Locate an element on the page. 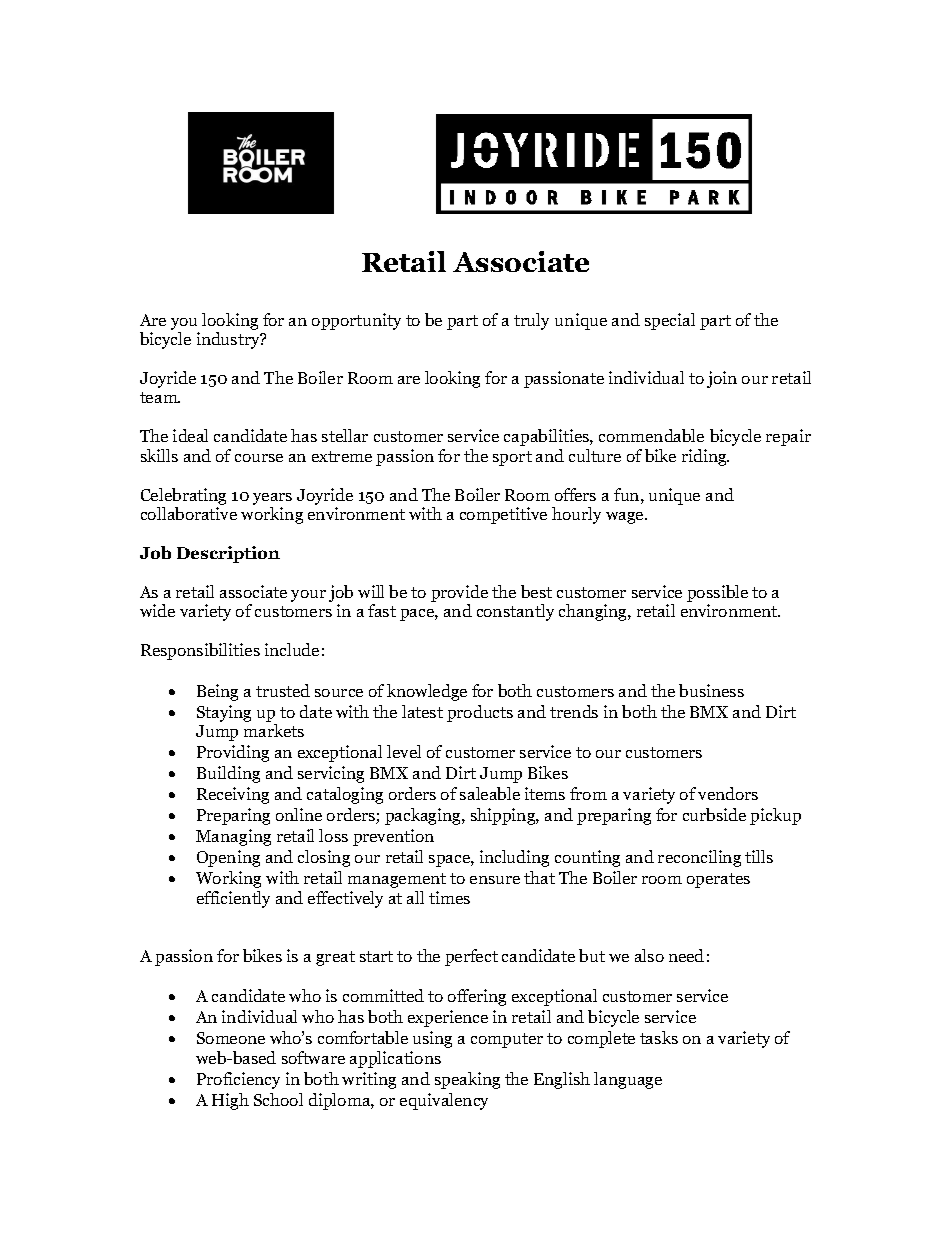 The height and width of the page is (1233, 952). Staying is located at coordinates (224, 713).
